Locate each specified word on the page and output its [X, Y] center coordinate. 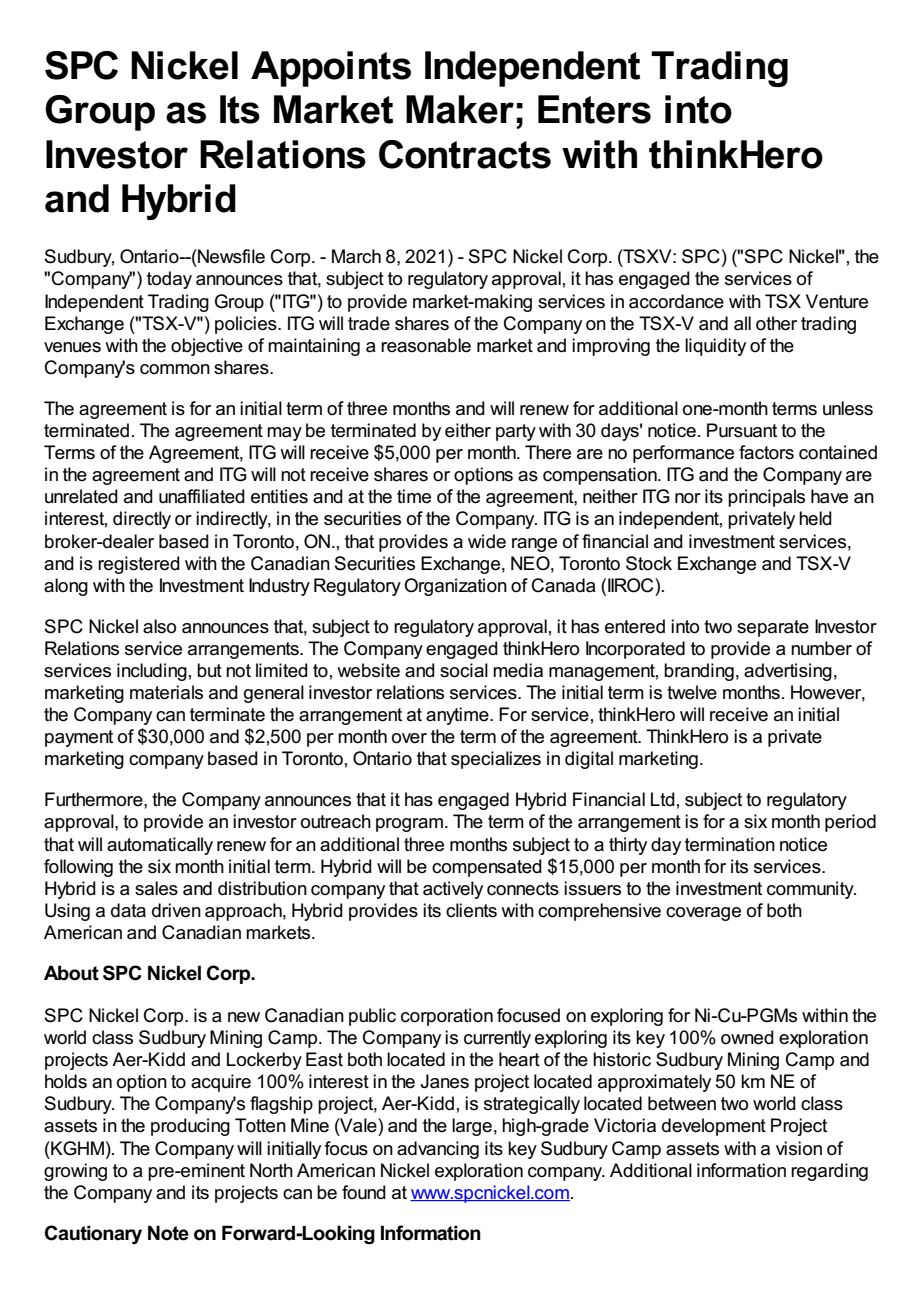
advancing [438, 1150]
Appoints [331, 69]
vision [799, 1148]
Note [168, 1233]
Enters [594, 109]
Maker [460, 109]
